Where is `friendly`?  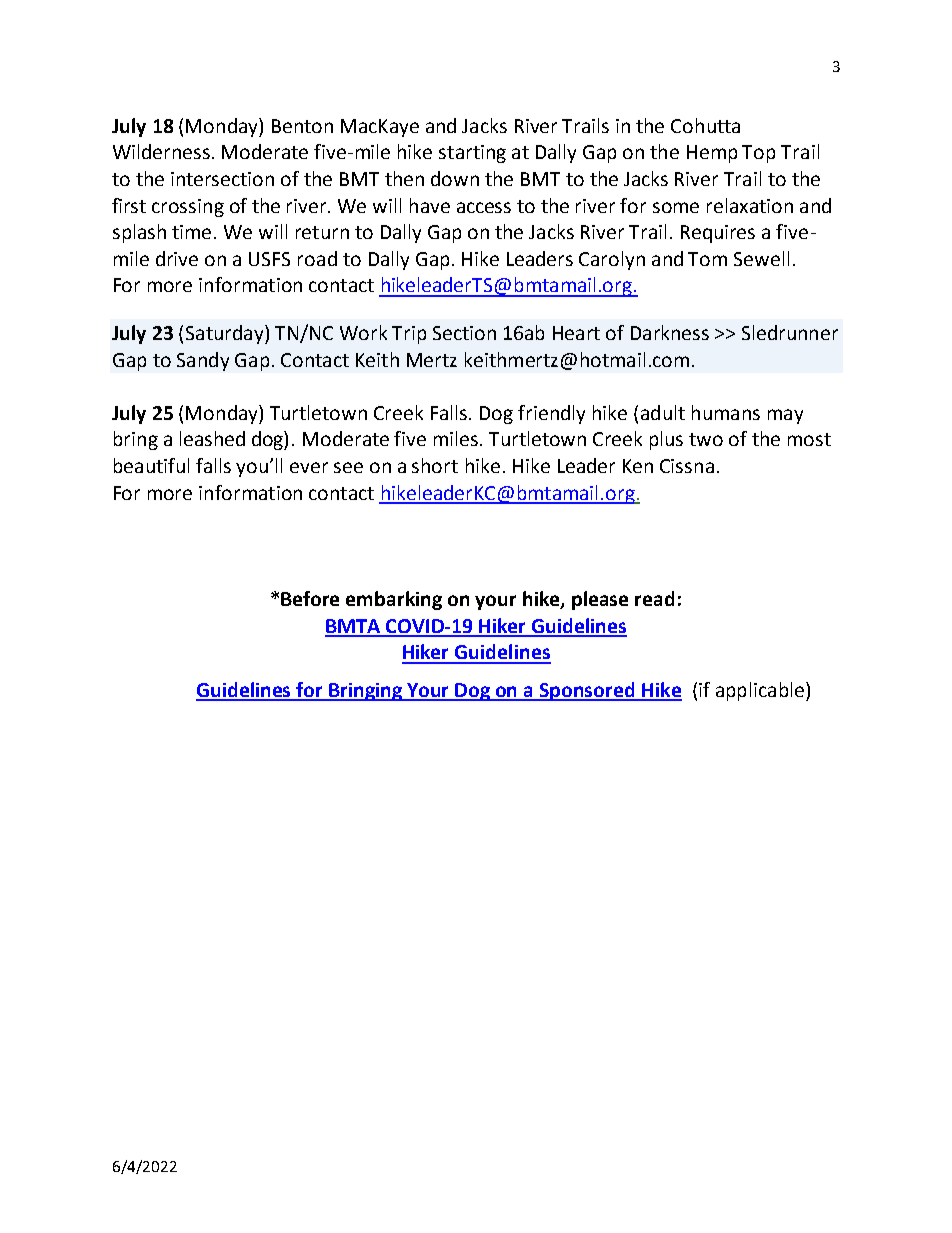
friendly is located at coordinates (551, 414).
